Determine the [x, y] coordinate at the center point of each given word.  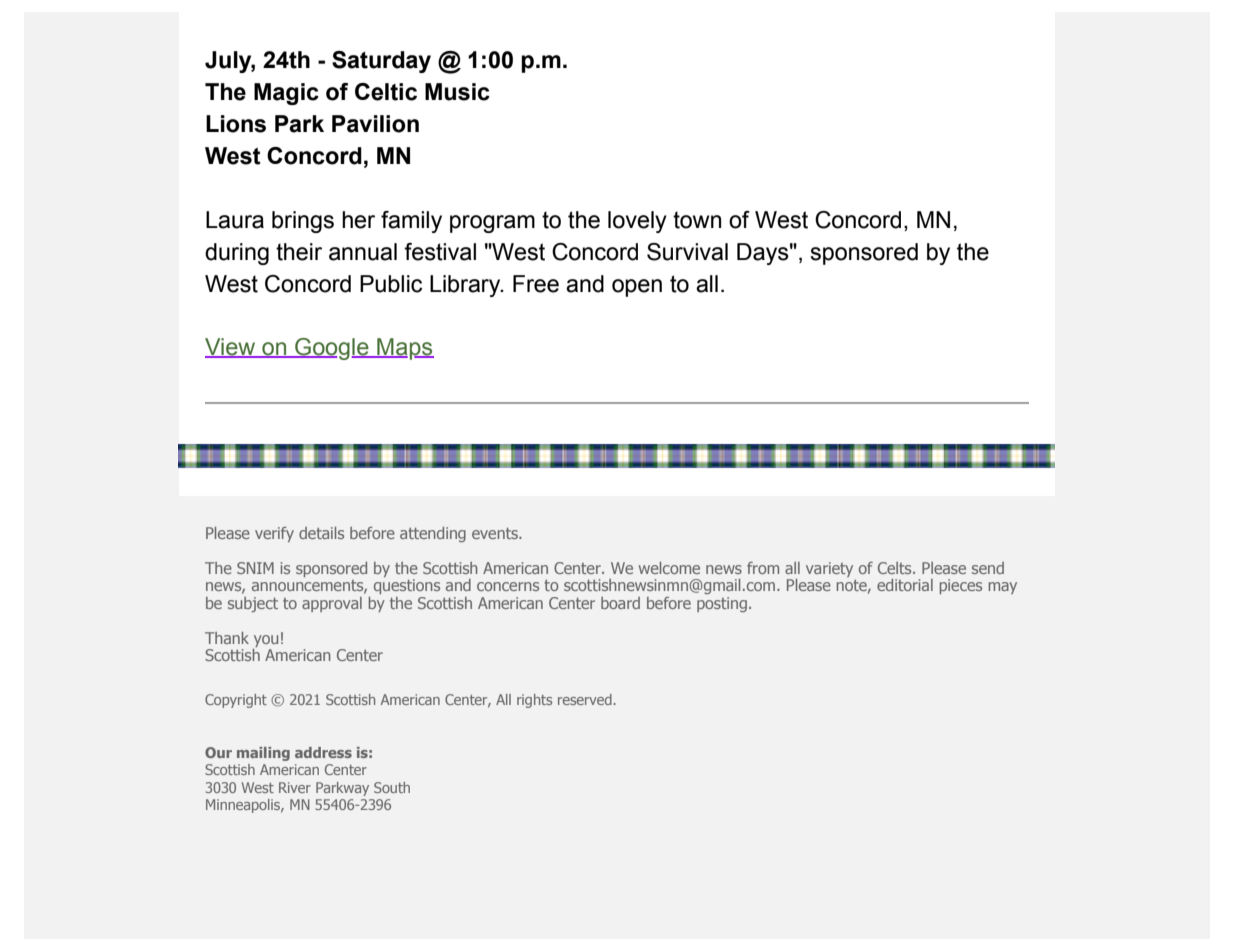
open [637, 288]
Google [332, 349]
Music [457, 92]
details [321, 533]
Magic [286, 94]
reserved [586, 699]
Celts [896, 568]
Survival [687, 252]
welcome [669, 568]
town [697, 220]
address [323, 752]
